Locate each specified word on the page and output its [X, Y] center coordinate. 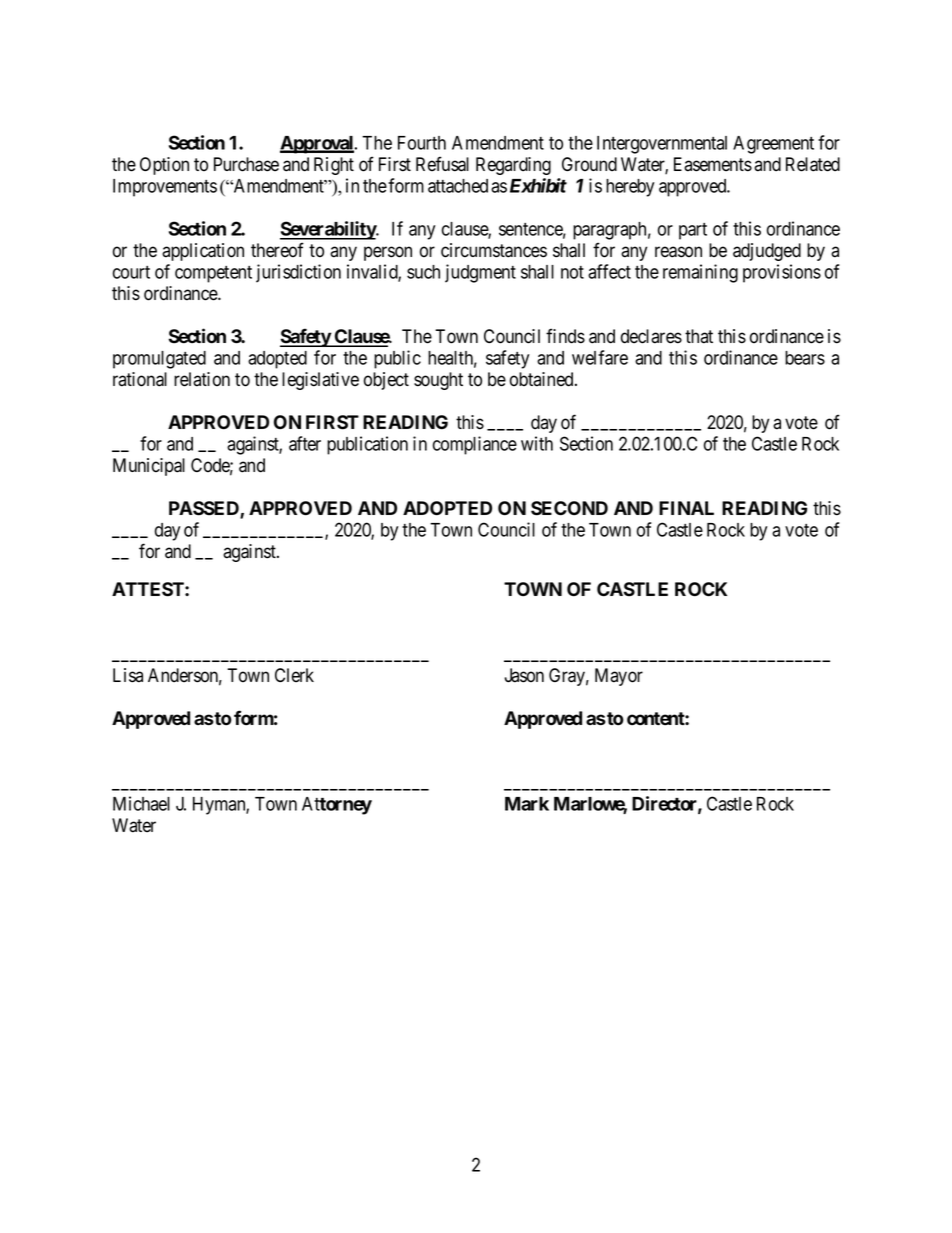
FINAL [686, 508]
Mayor [619, 677]
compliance [475, 445]
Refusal [442, 164]
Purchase [246, 164]
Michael [141, 803]
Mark [527, 804]
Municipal [149, 467]
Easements [713, 164]
